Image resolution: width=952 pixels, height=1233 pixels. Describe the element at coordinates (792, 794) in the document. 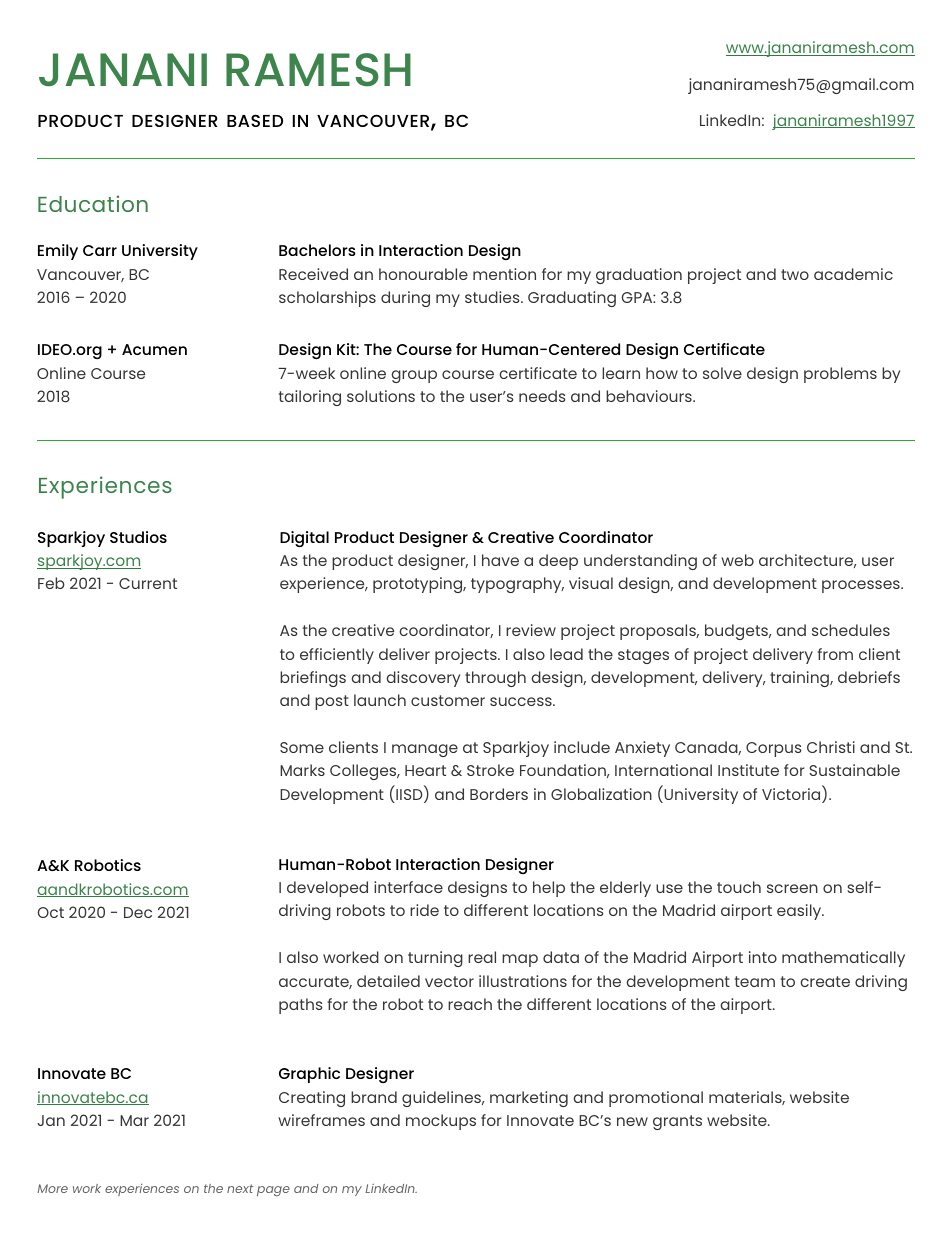

I see `Victoria` at that location.
